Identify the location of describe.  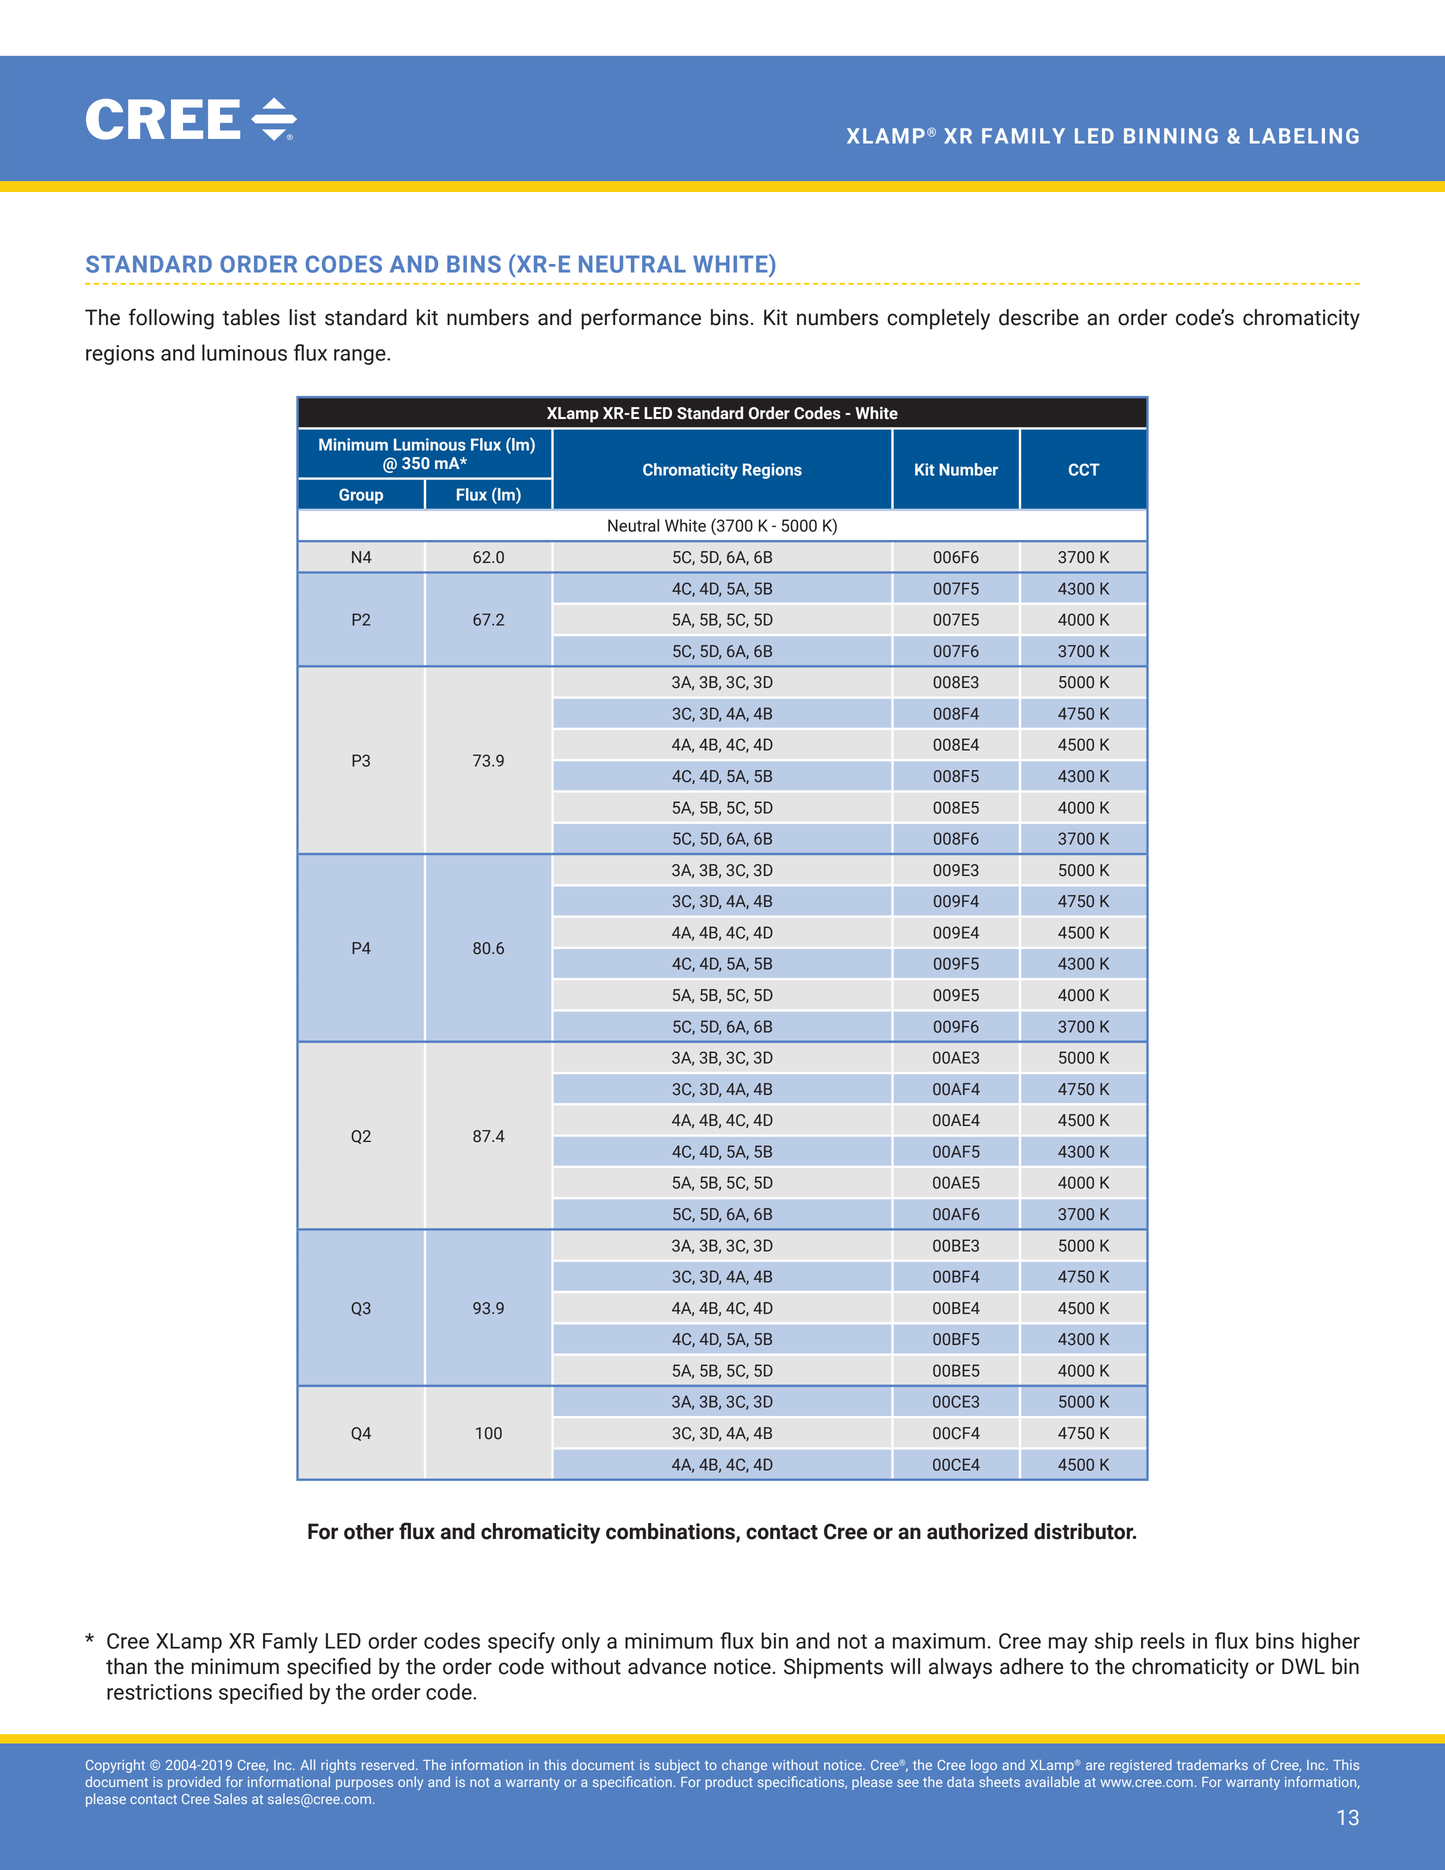
(1039, 317).
